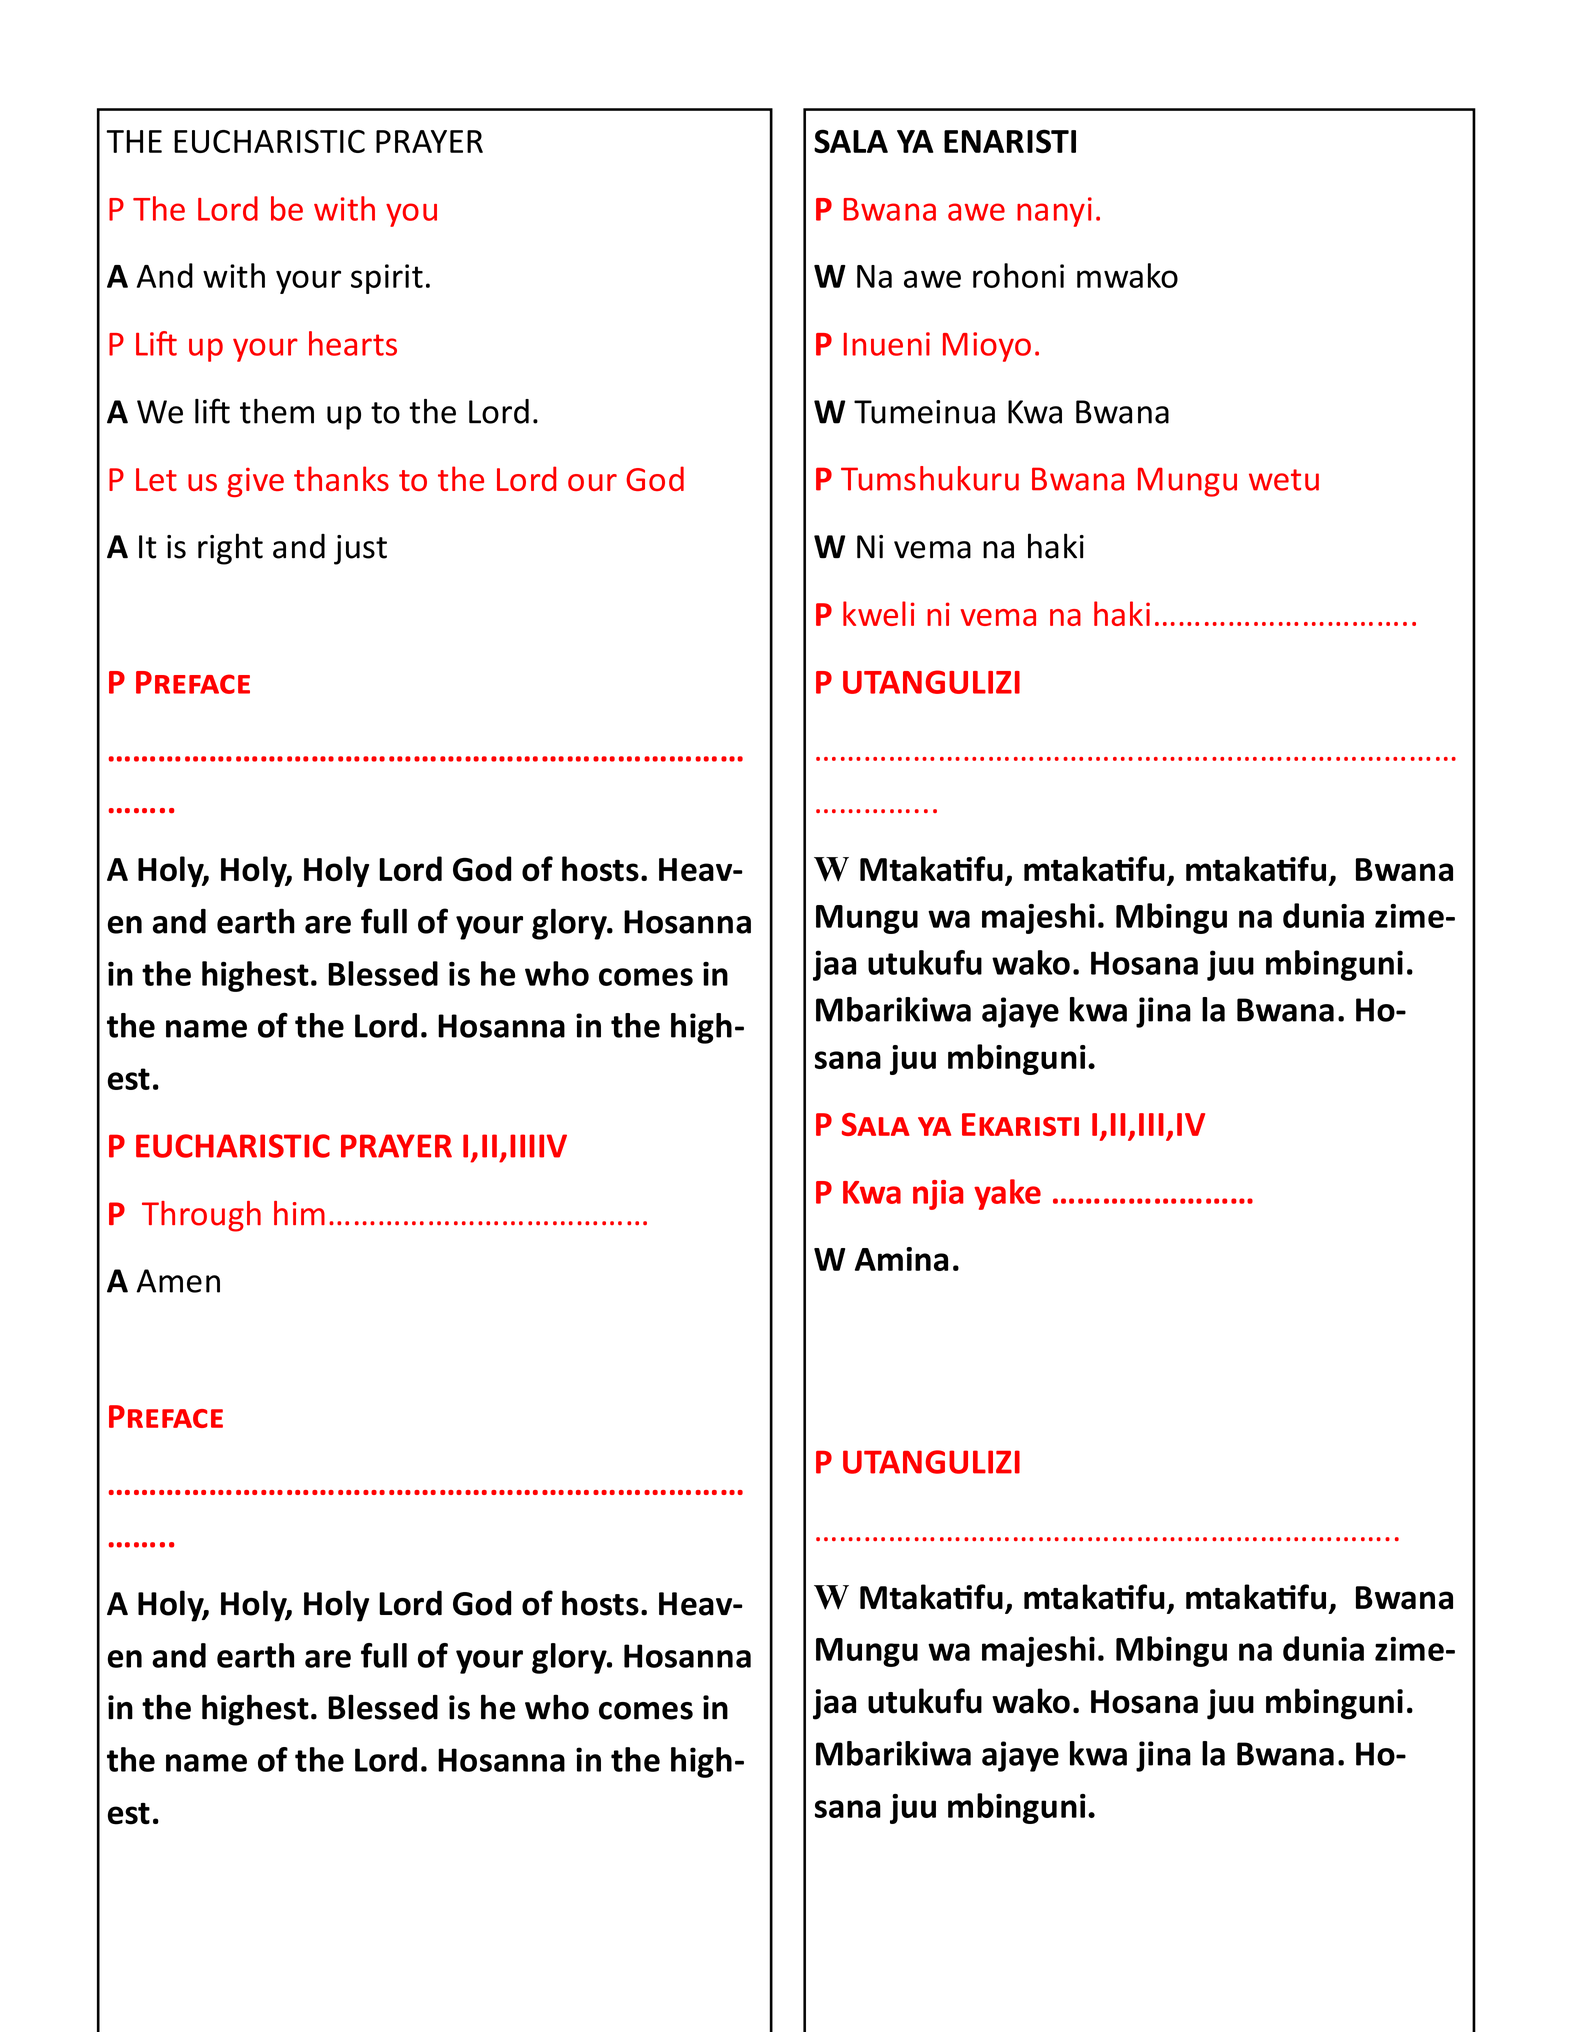 The width and height of the screenshot is (1570, 2032). Describe the element at coordinates (341, 478) in the screenshot. I see `thanks` at that location.
